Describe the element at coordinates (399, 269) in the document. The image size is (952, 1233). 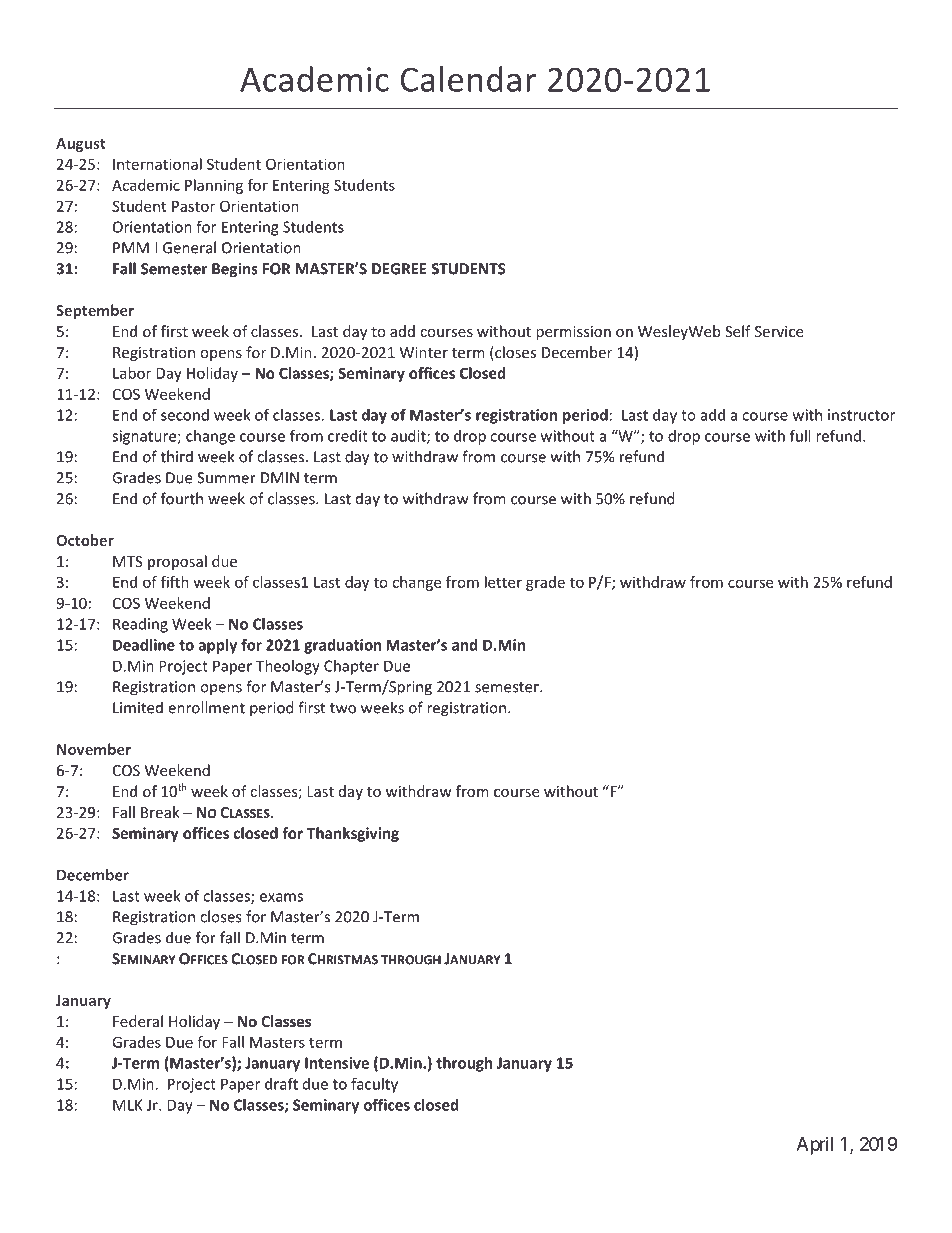
I see `DEGREE` at that location.
